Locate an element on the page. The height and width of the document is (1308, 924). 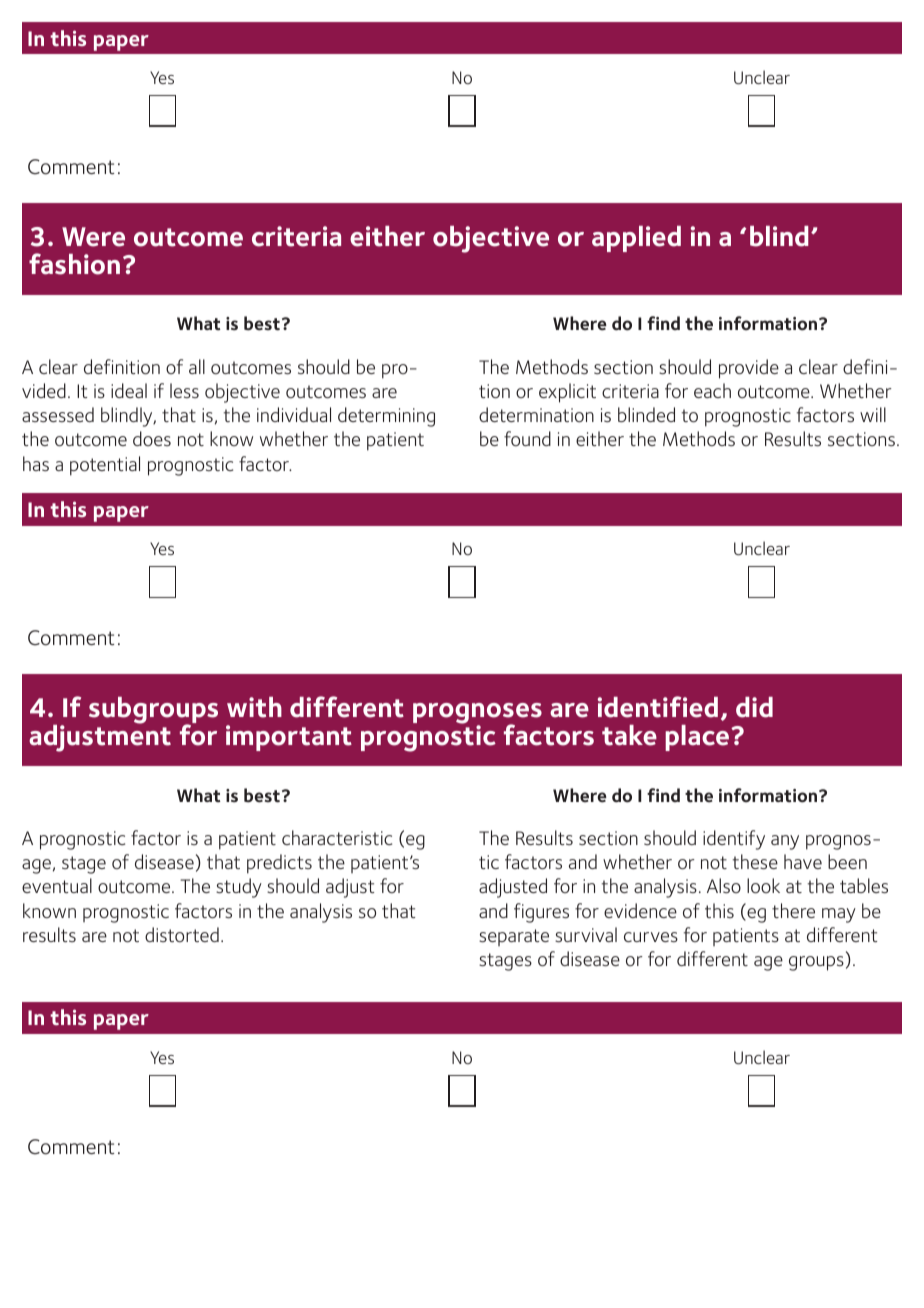
with is located at coordinates (254, 707).
